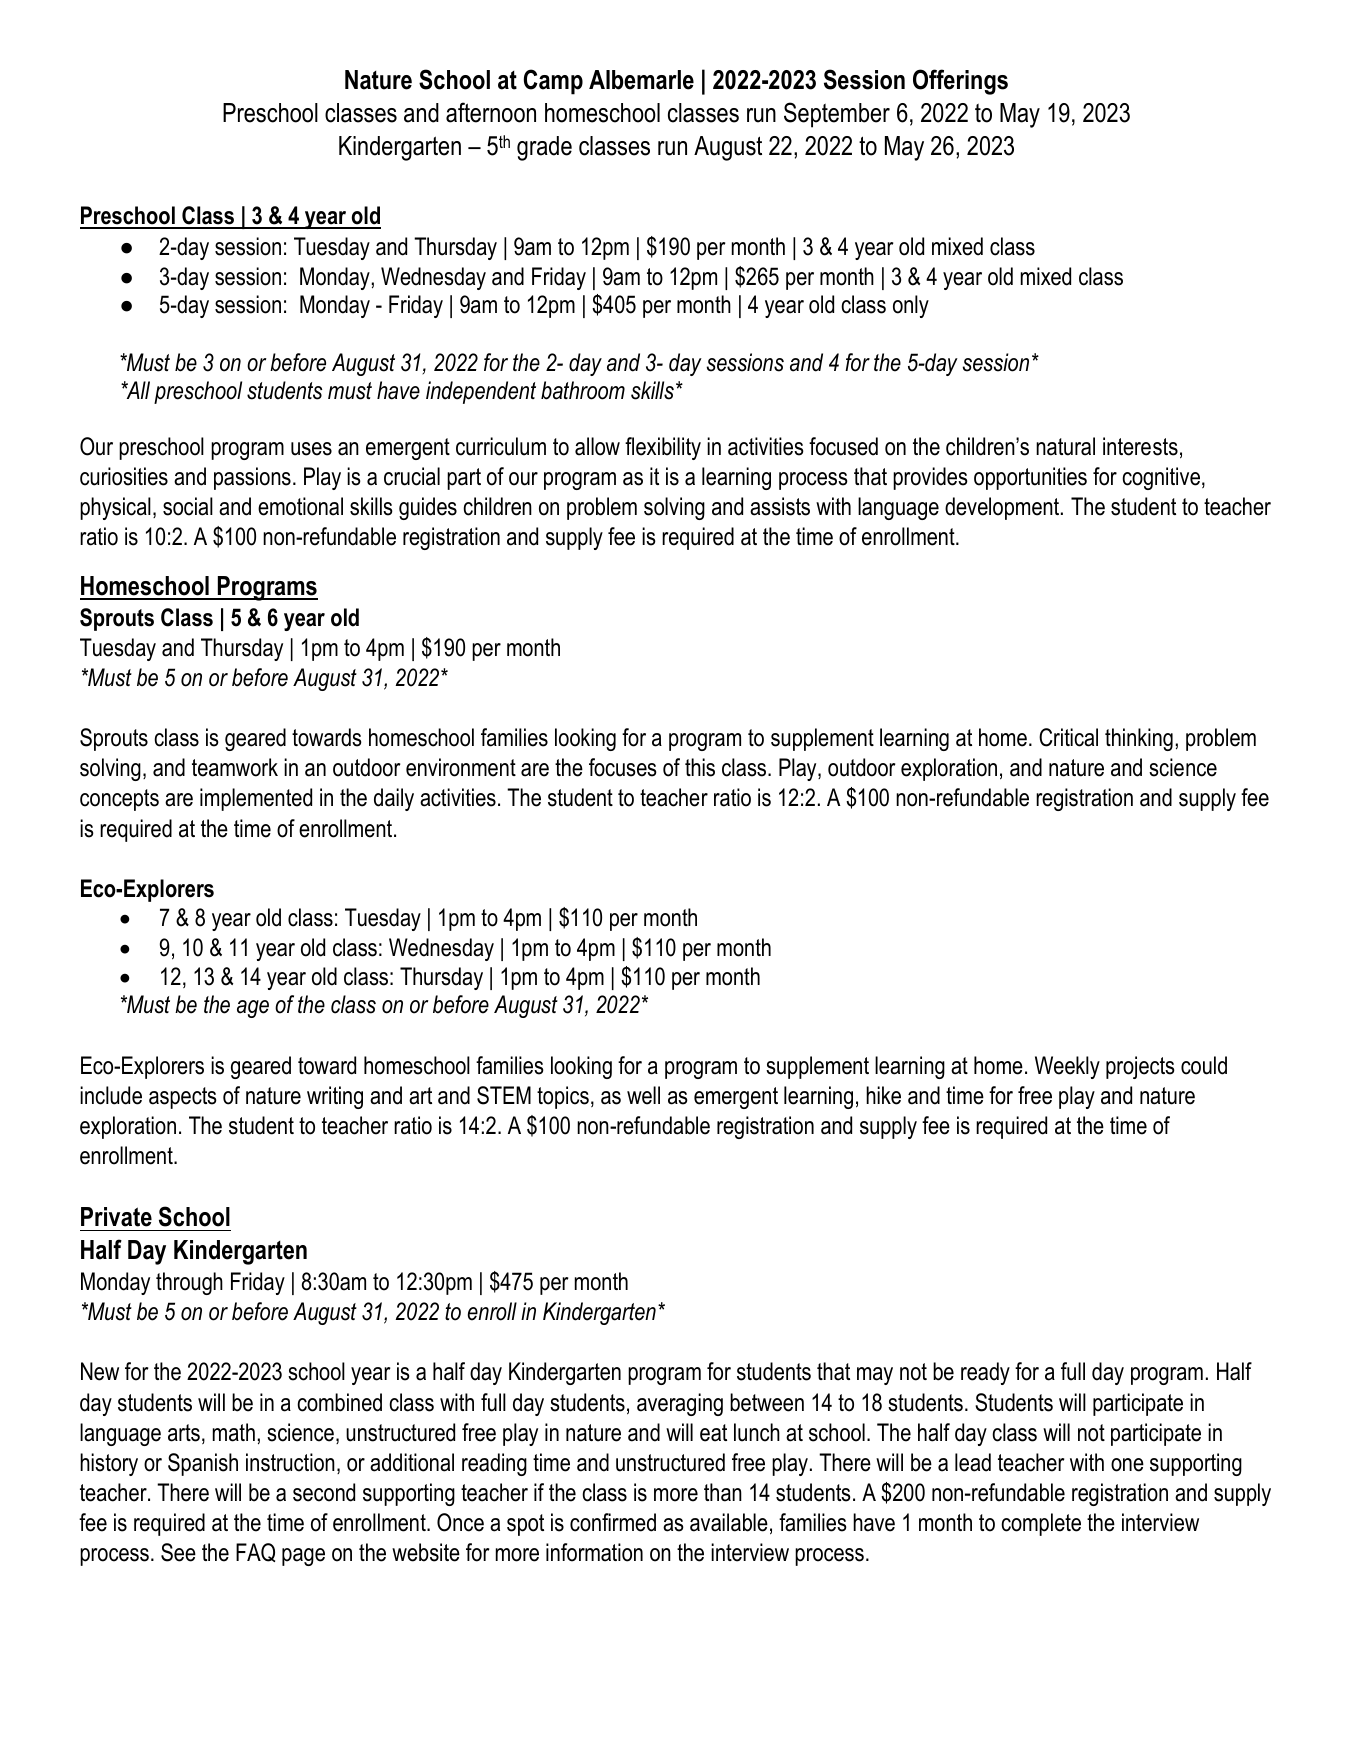 The width and height of the document is (1353, 1751). Describe the element at coordinates (700, 767) in the document. I see `this` at that location.
